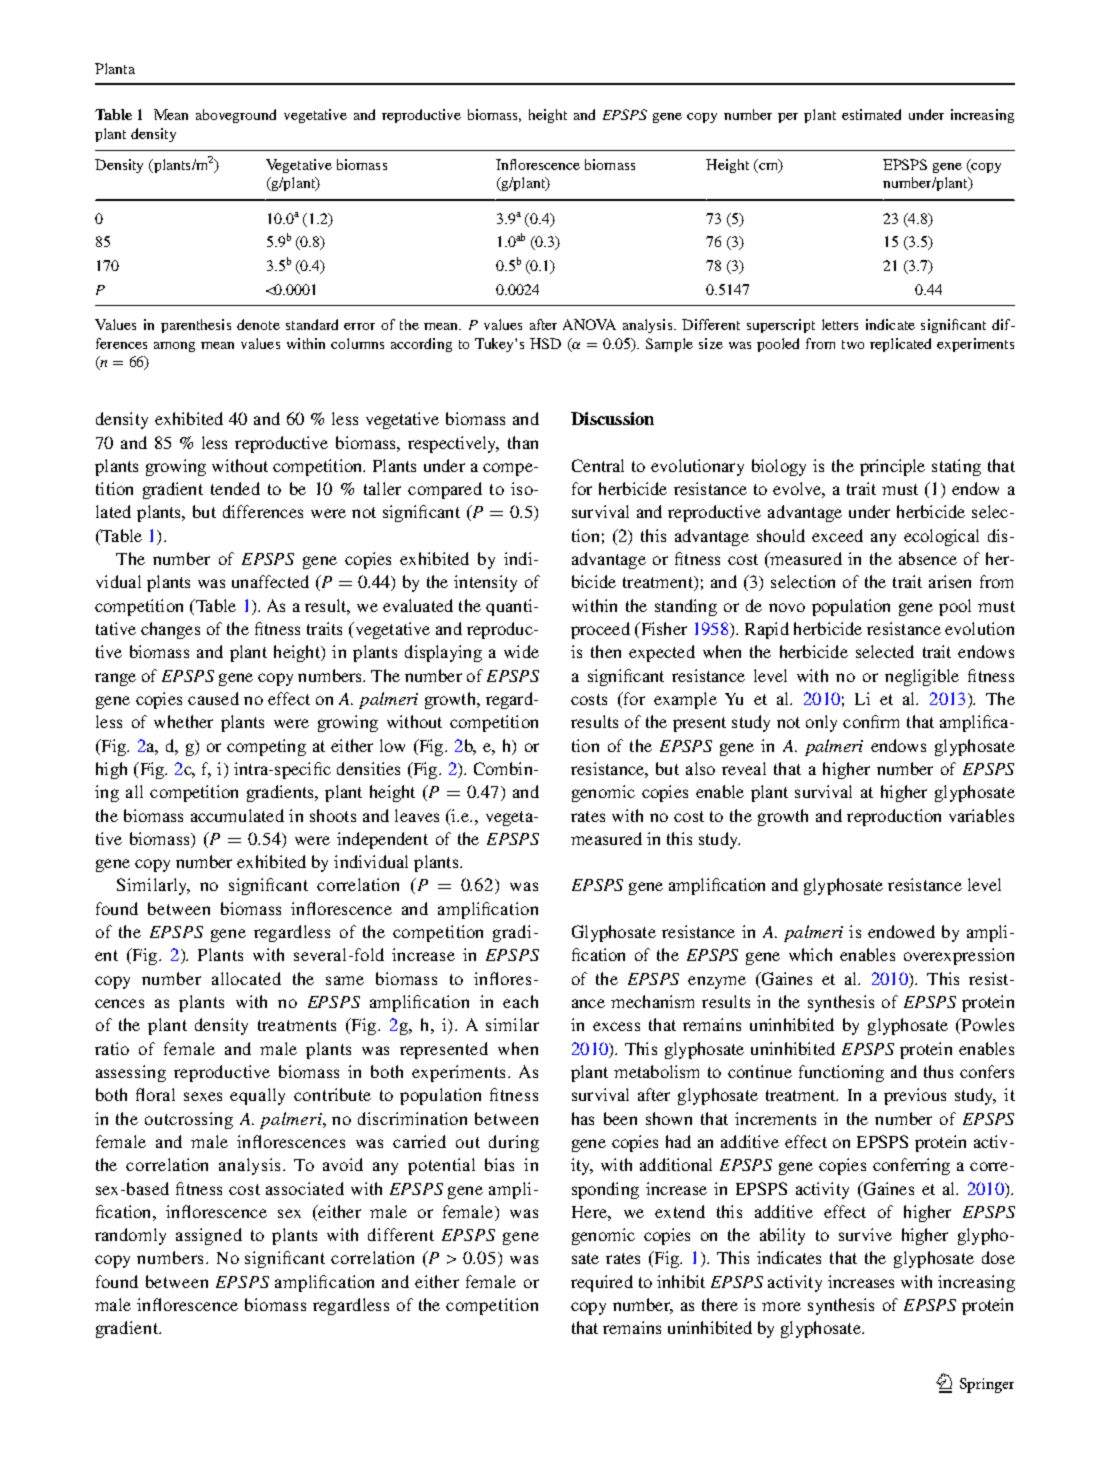  Describe the element at coordinates (589, 324) in the screenshot. I see `ANOVA` at that location.
